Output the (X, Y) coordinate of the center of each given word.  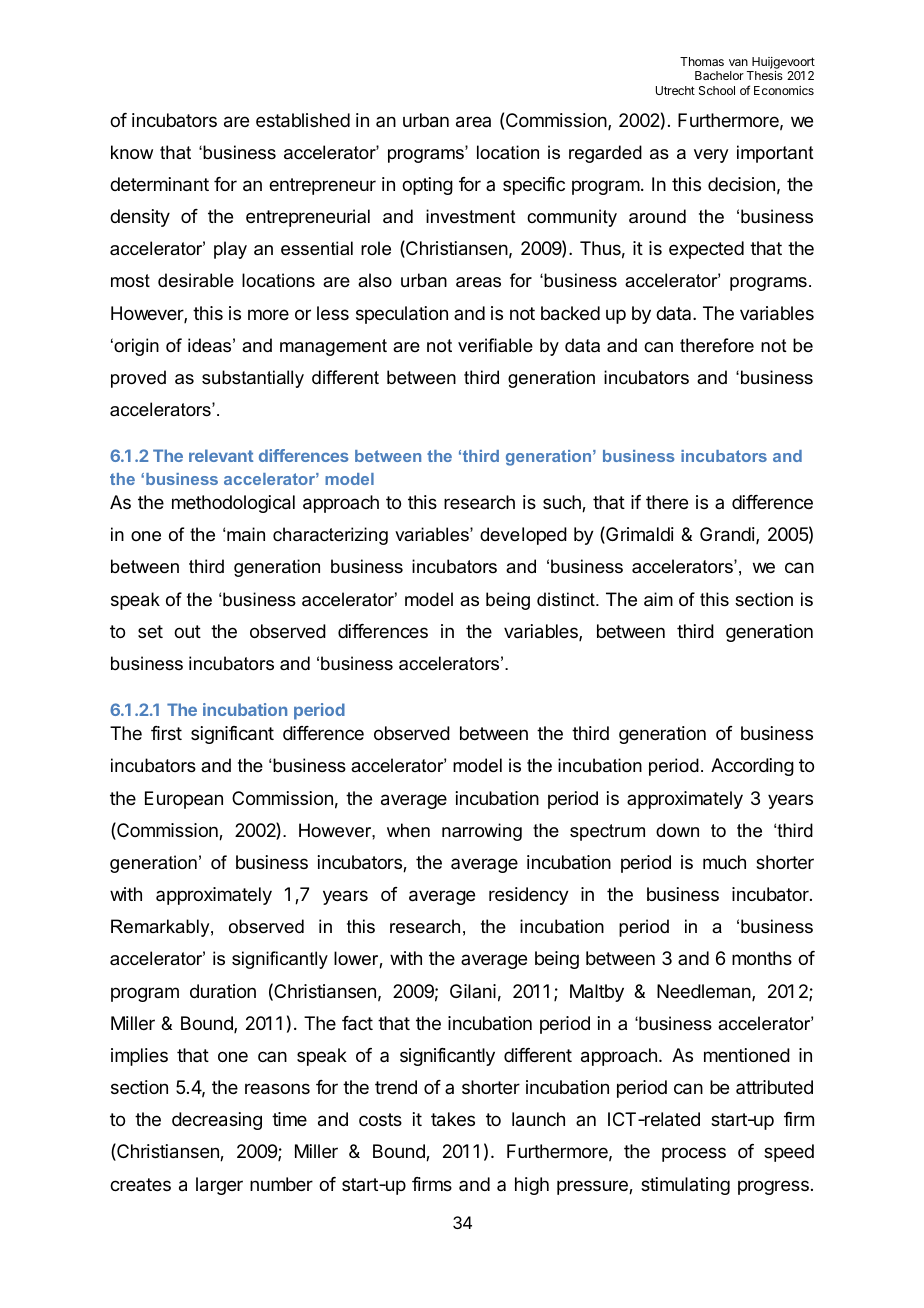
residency (529, 896)
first (166, 733)
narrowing (482, 832)
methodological (233, 504)
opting (427, 186)
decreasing (217, 1121)
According (752, 767)
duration (223, 991)
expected (706, 250)
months (762, 958)
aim (658, 599)
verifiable (495, 345)
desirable (196, 280)
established (303, 120)
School (717, 90)
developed (523, 536)
